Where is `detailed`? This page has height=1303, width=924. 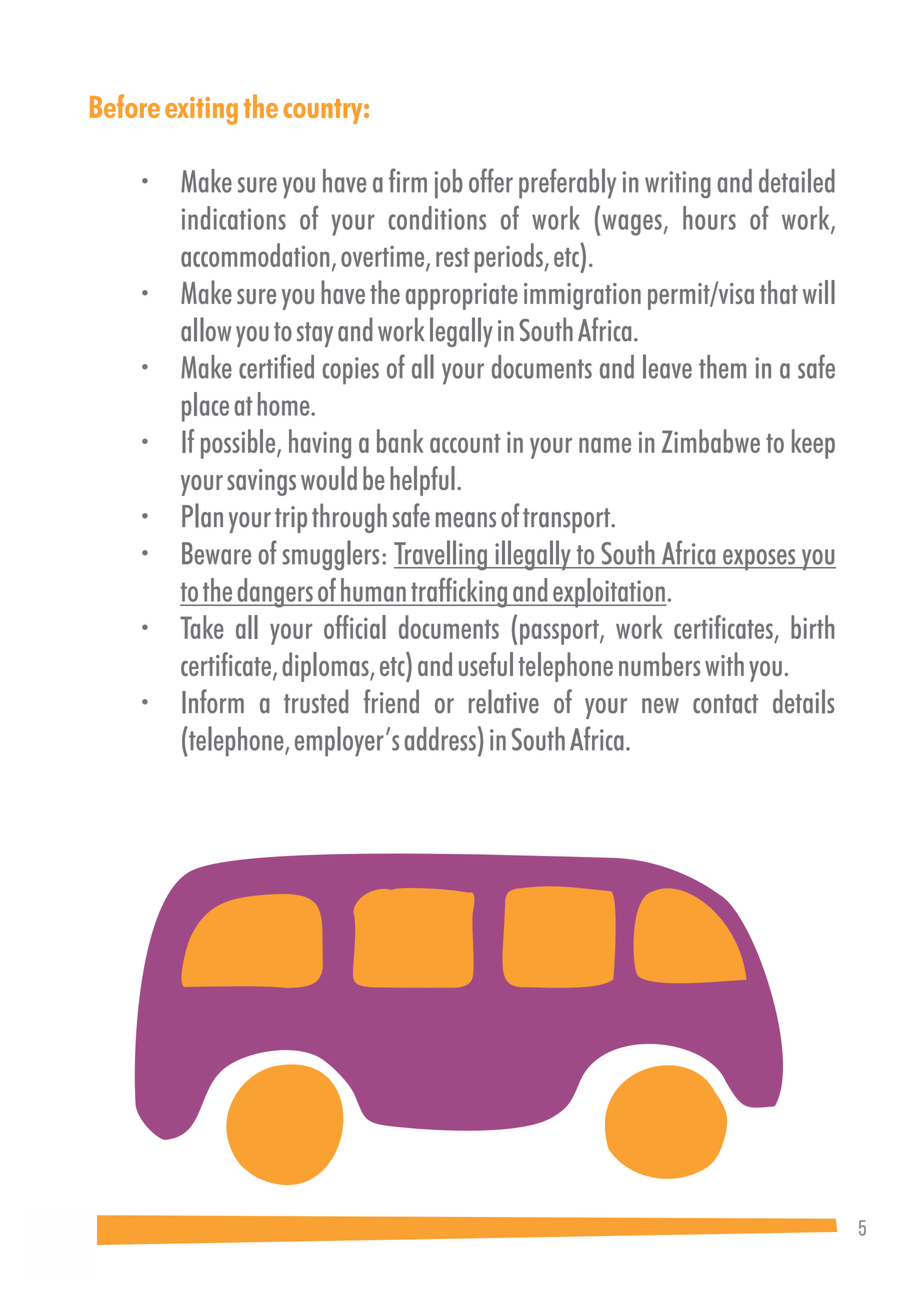 detailed is located at coordinates (797, 180).
